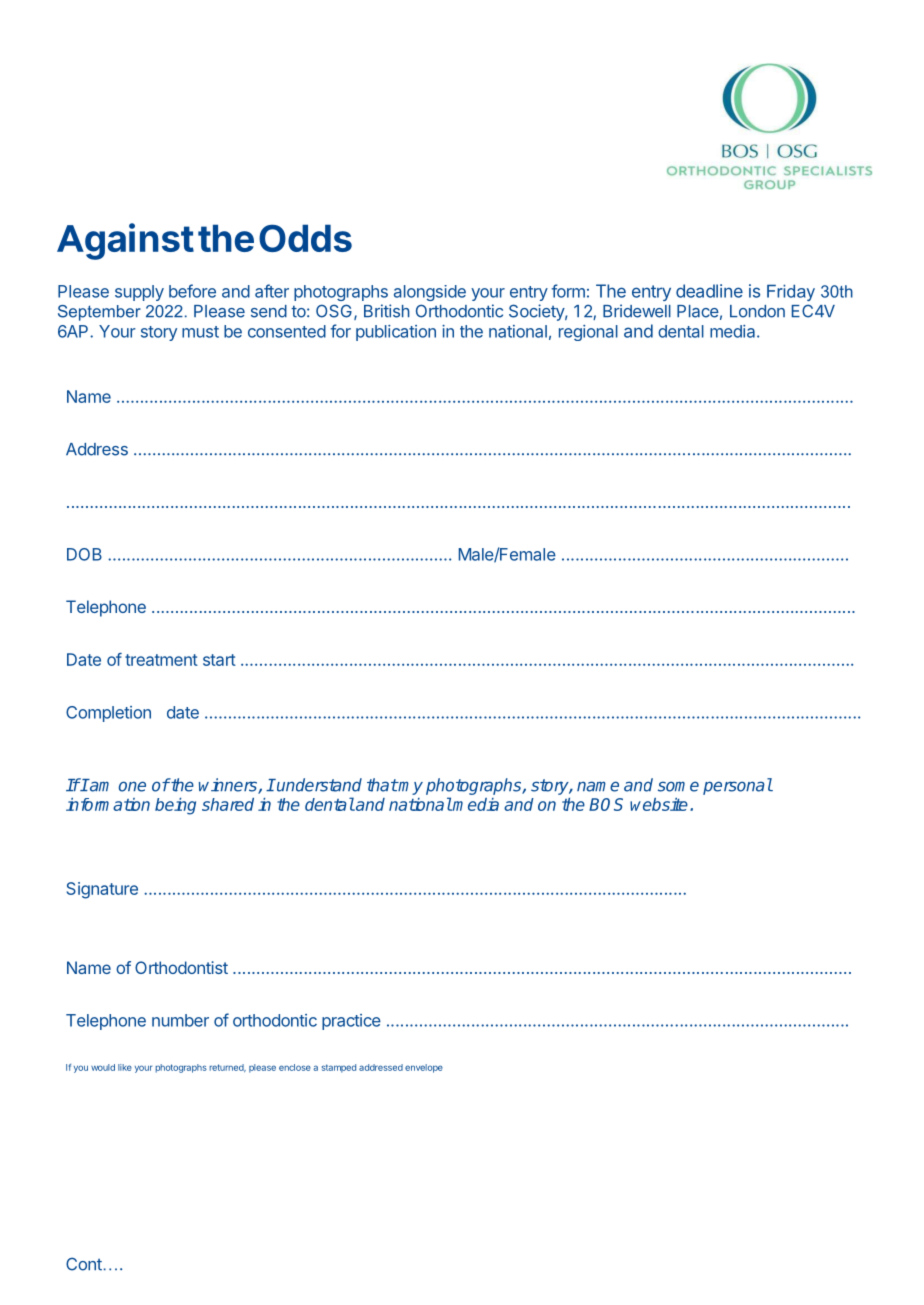 The width and height of the page is (924, 1305). I want to click on before, so click(192, 291).
